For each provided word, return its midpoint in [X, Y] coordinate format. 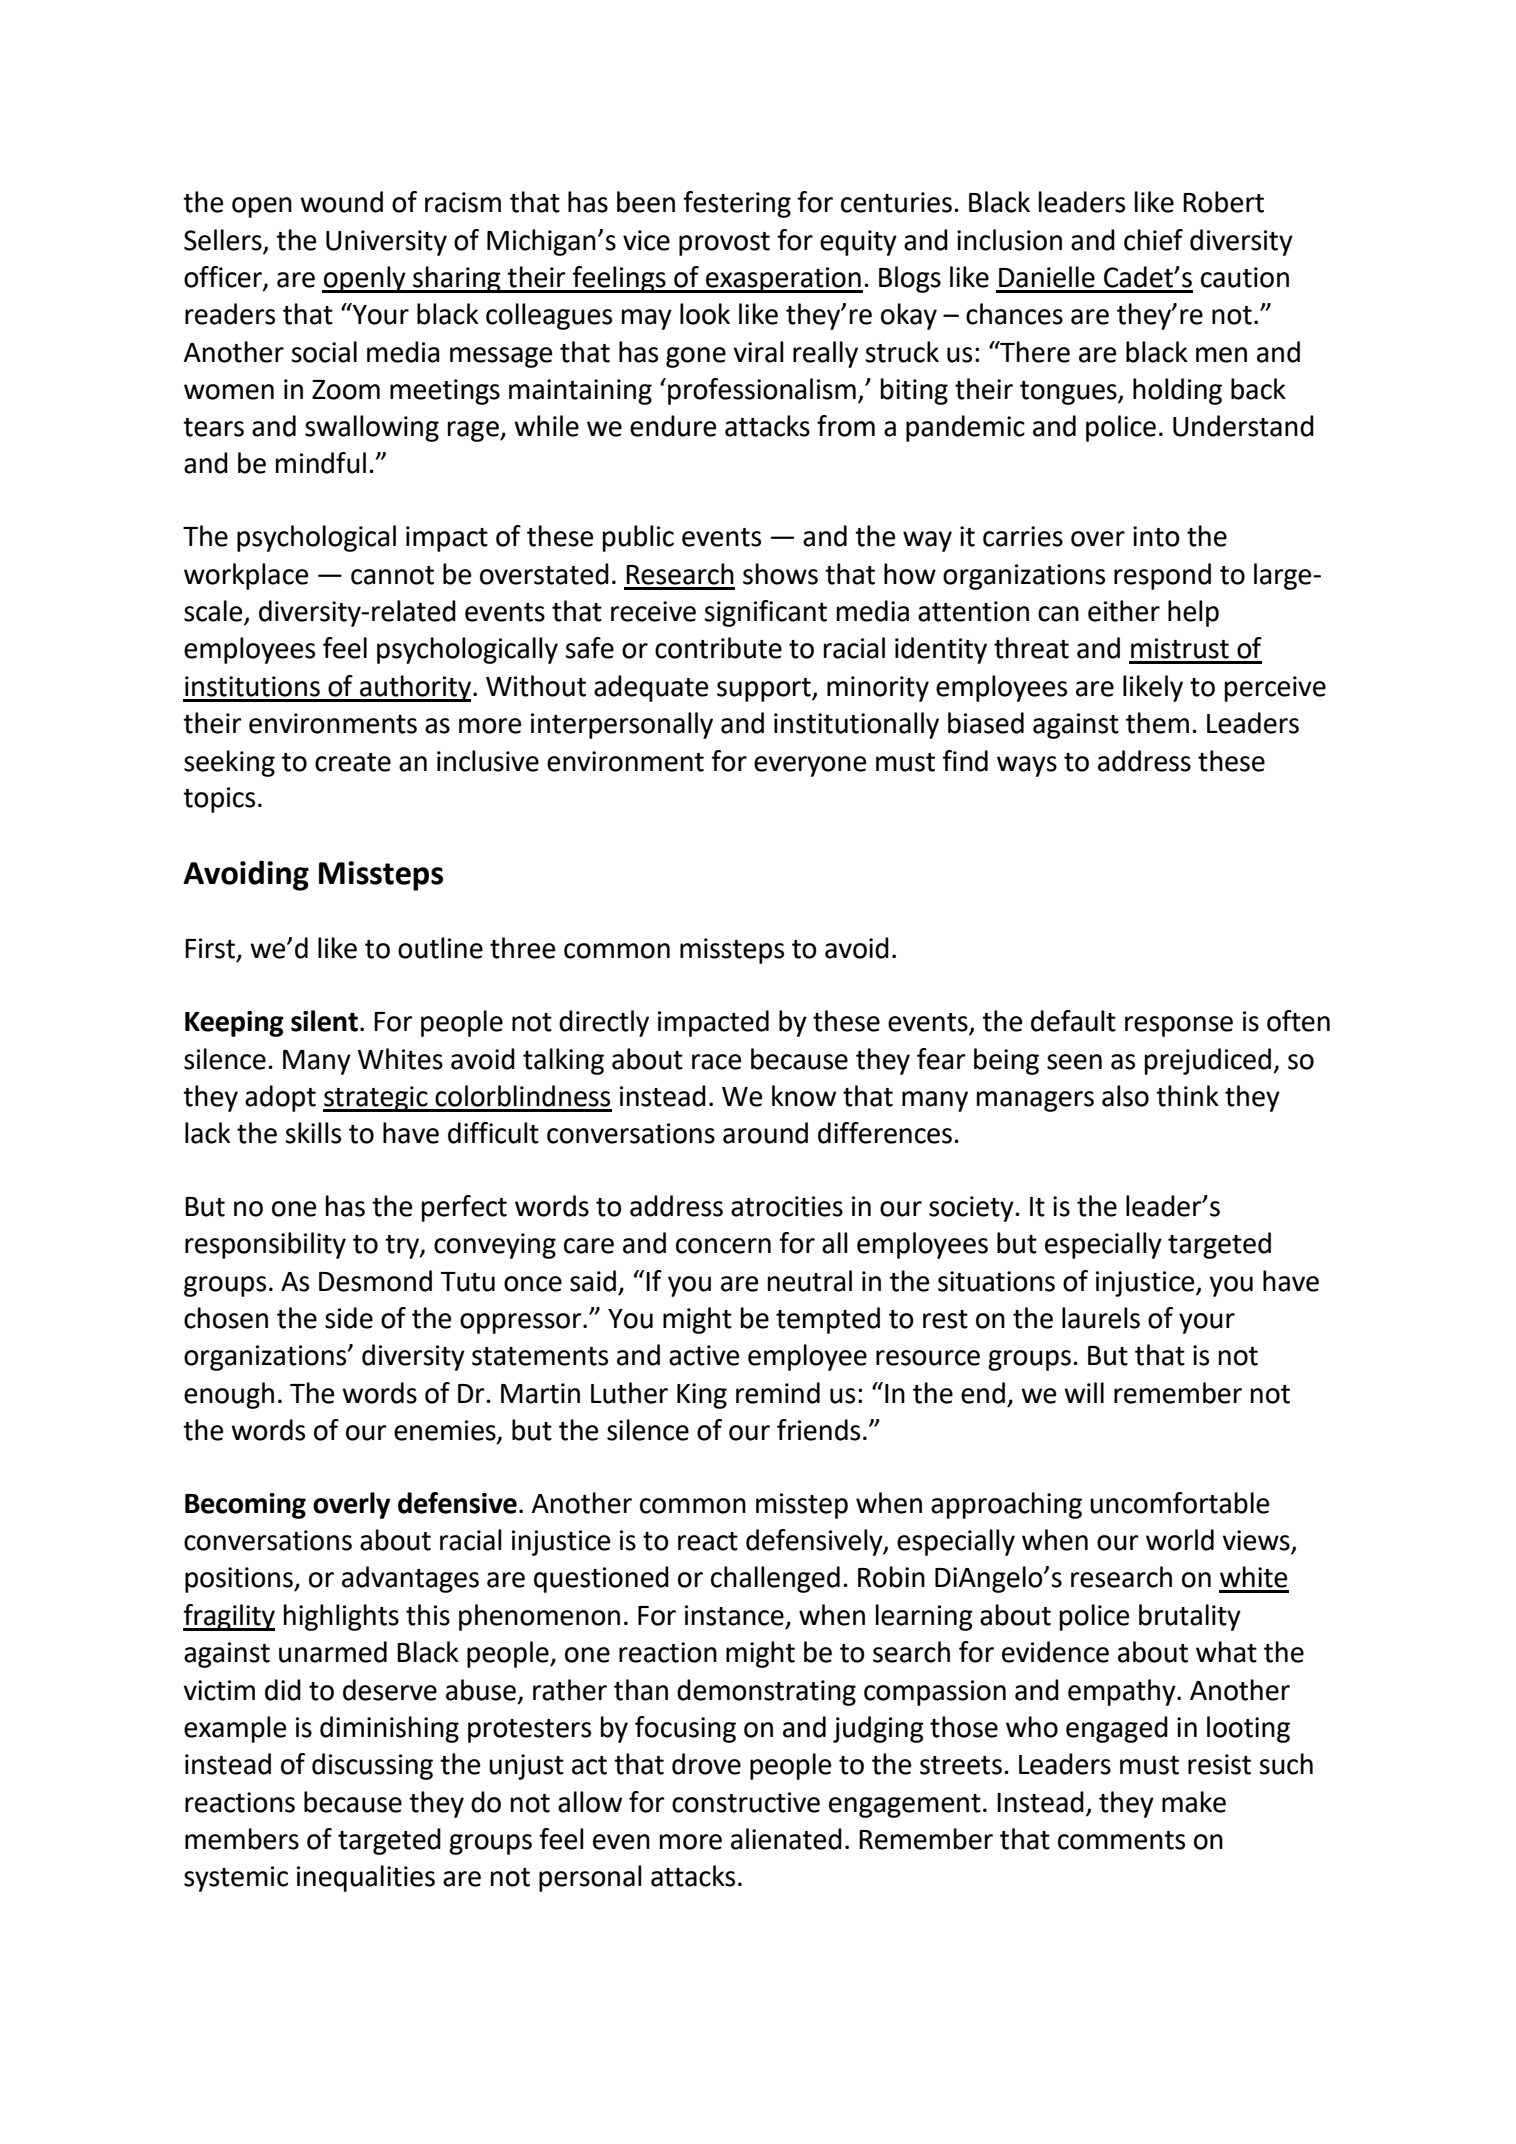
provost [724, 244]
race [716, 1062]
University [386, 243]
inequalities [366, 1878]
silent [324, 1021]
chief [1153, 240]
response [1179, 1026]
